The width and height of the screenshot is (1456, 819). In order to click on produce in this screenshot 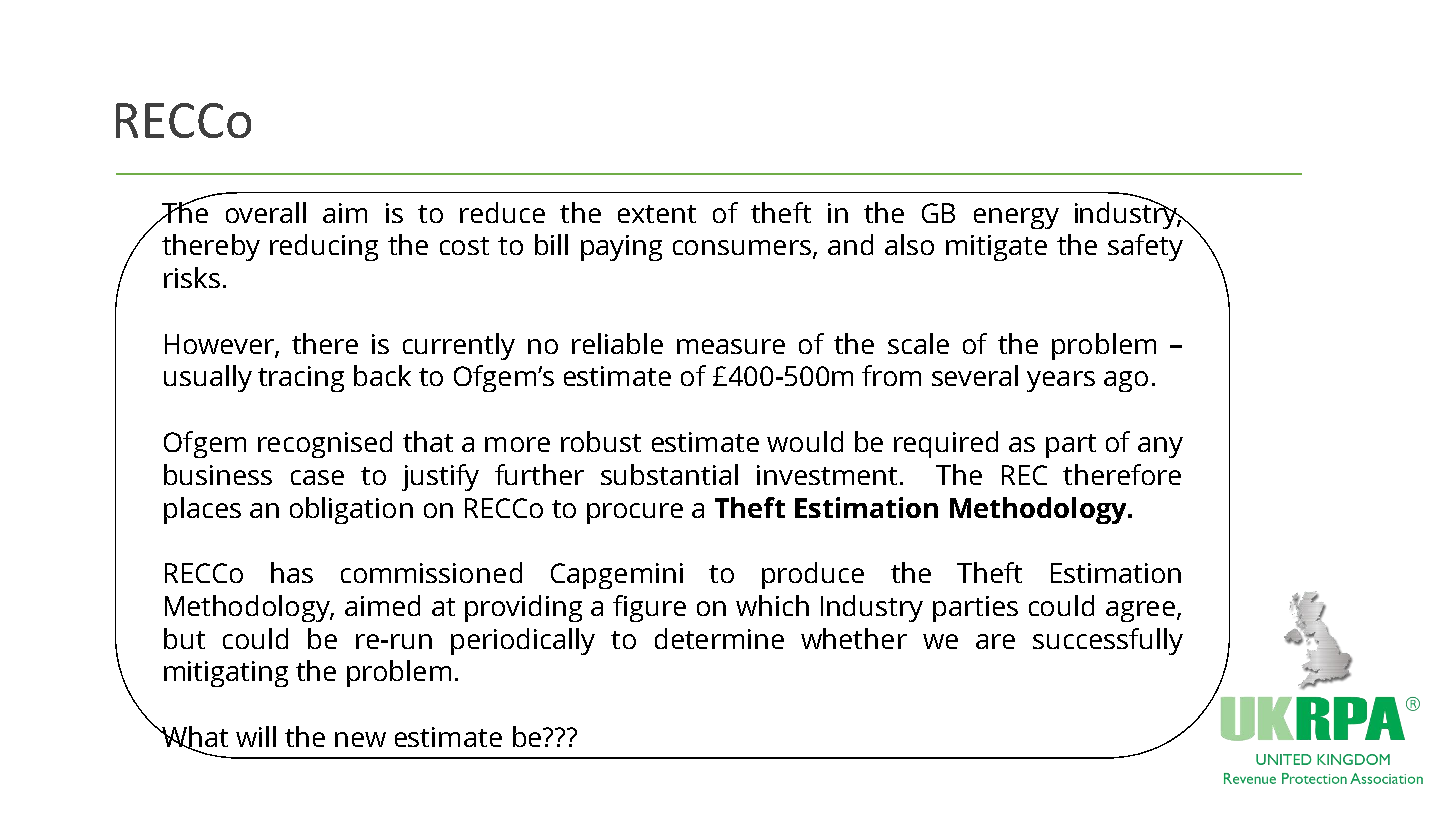, I will do `click(813, 575)`.
